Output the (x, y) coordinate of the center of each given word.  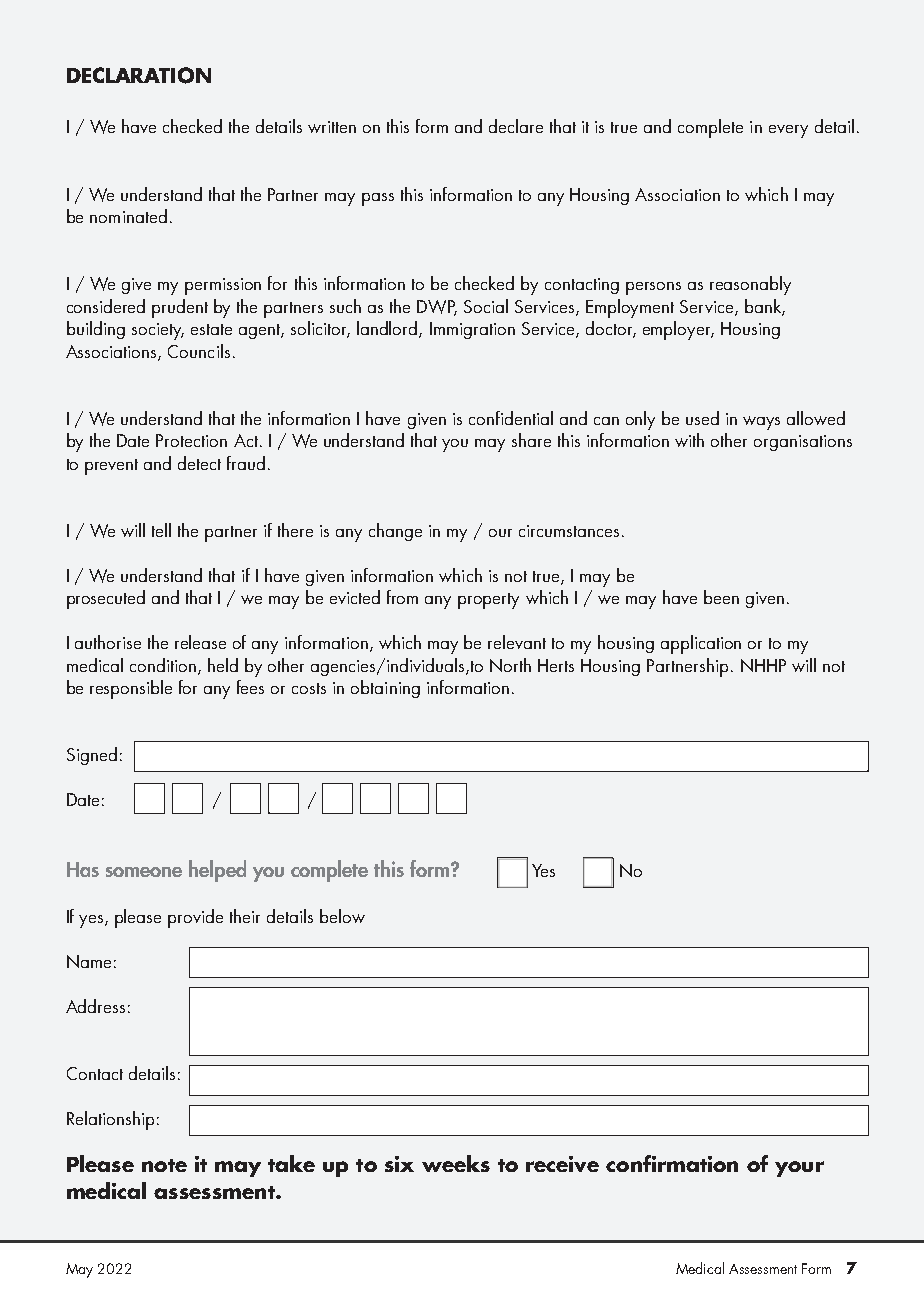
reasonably (750, 285)
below (342, 916)
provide (195, 918)
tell (161, 530)
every (788, 131)
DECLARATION (139, 75)
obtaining (385, 689)
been (721, 597)
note (164, 1165)
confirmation (672, 1163)
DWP (437, 308)
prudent (180, 308)
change (395, 532)
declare (516, 126)
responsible (131, 689)
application (701, 644)
